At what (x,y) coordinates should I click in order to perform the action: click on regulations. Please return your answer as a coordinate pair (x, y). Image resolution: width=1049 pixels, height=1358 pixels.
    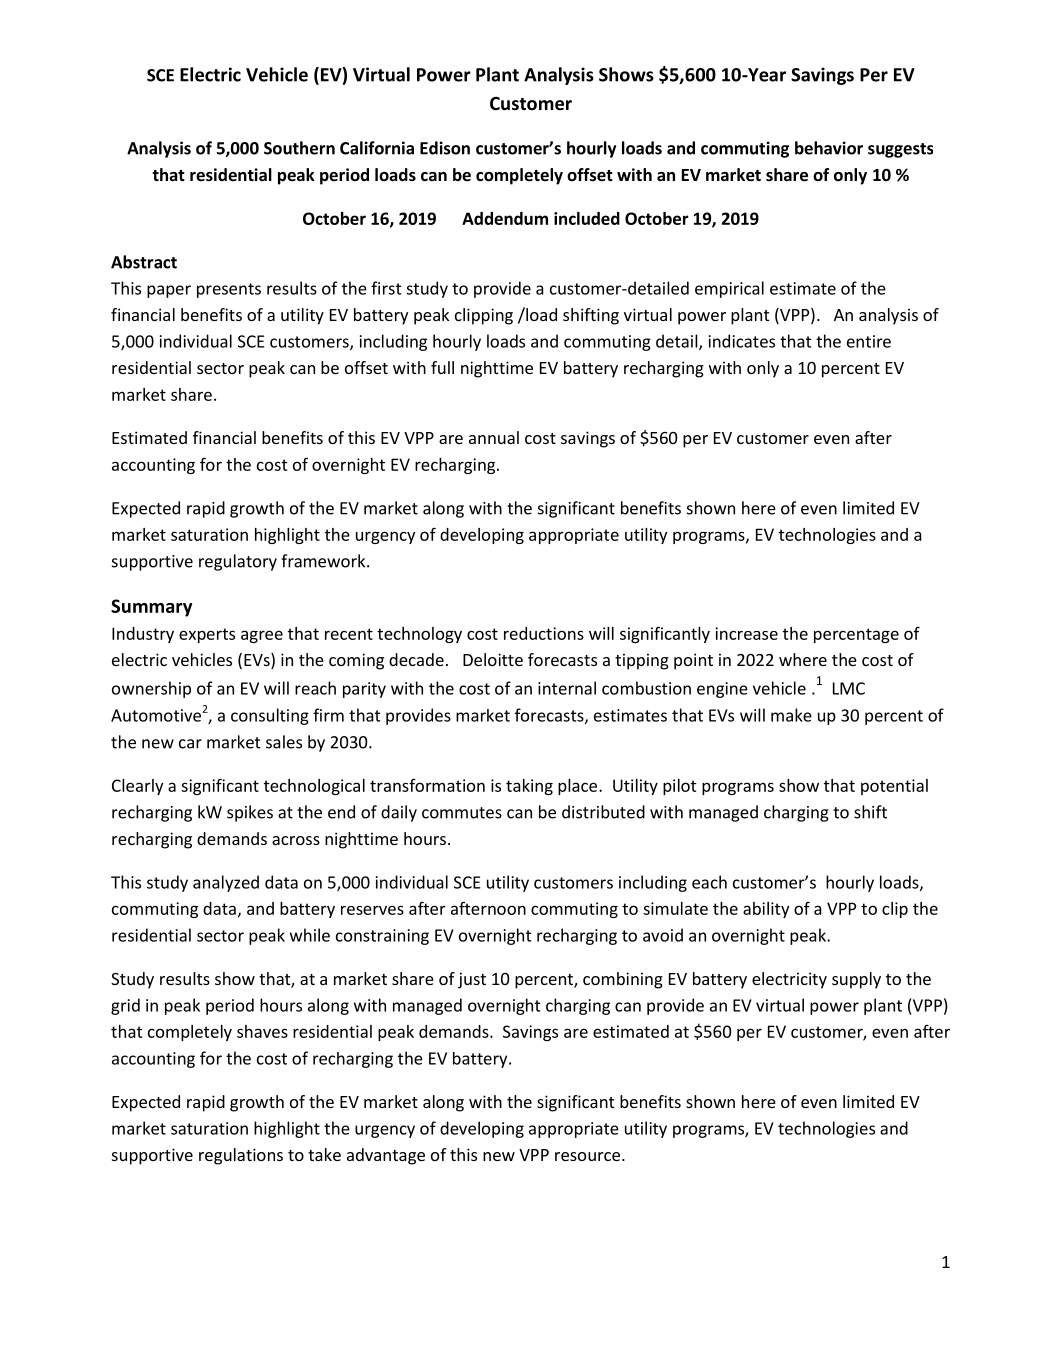
    Looking at the image, I should click on (241, 1156).
